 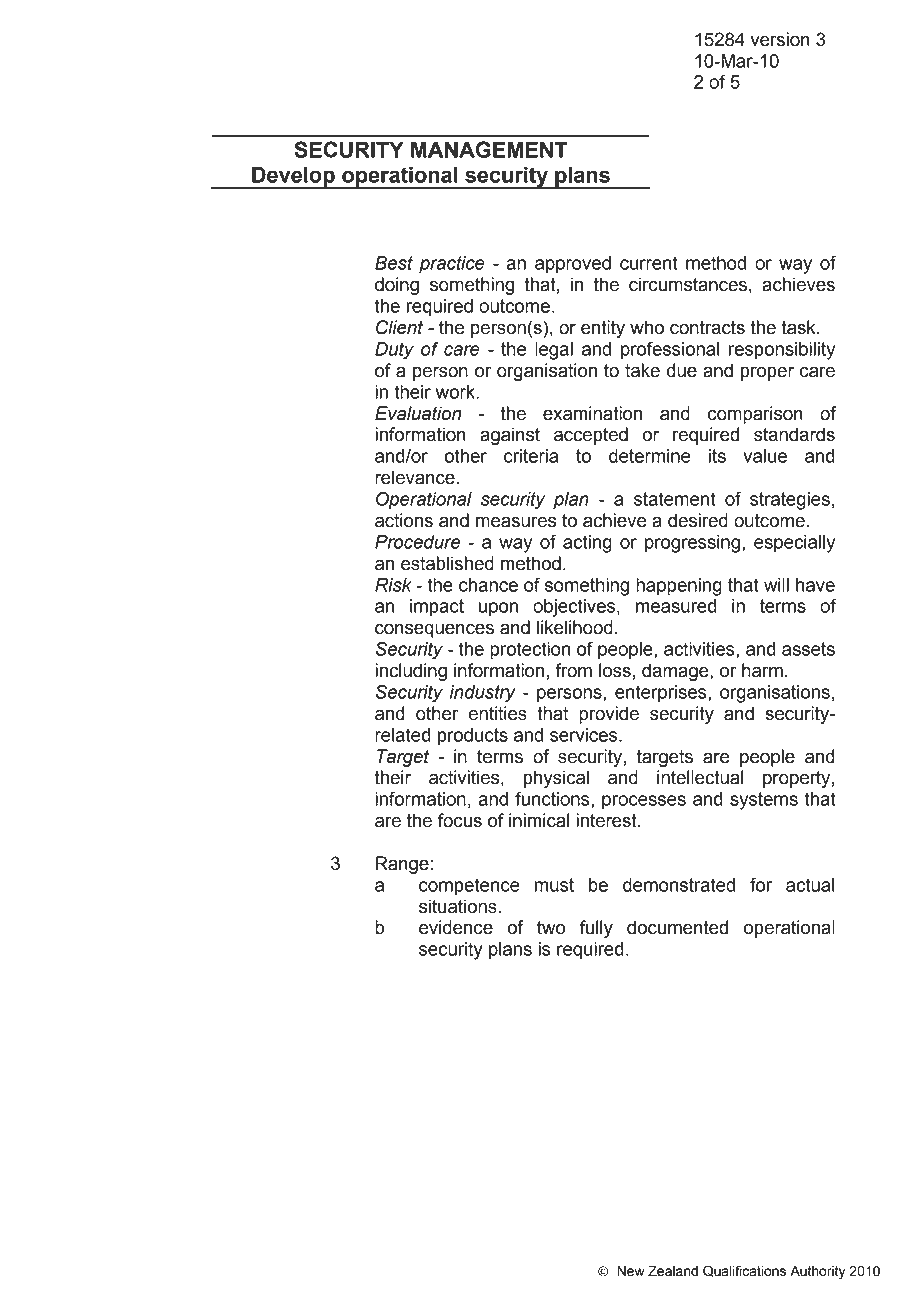 I want to click on from, so click(x=573, y=670).
